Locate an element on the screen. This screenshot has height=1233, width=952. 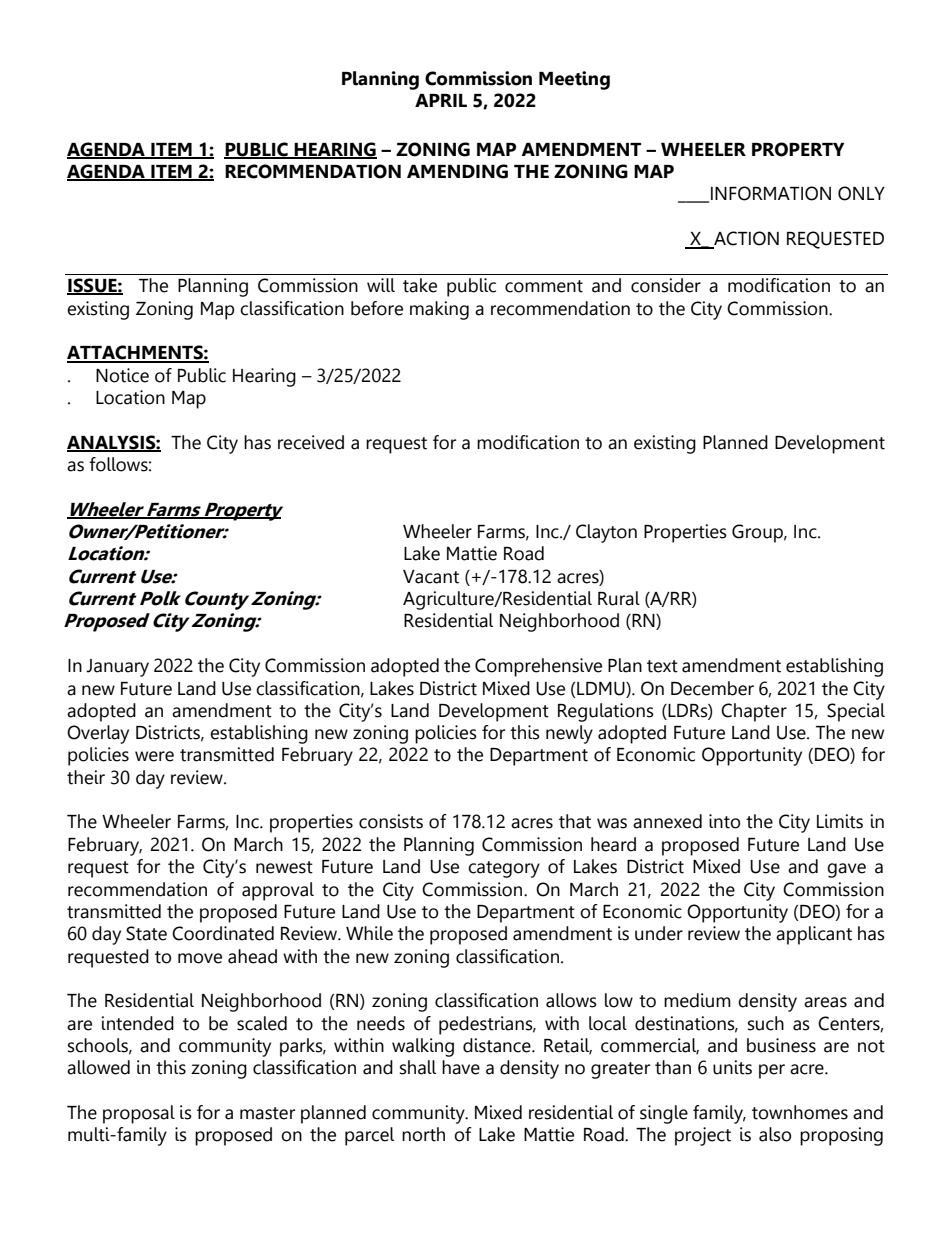
category is located at coordinates (504, 869).
